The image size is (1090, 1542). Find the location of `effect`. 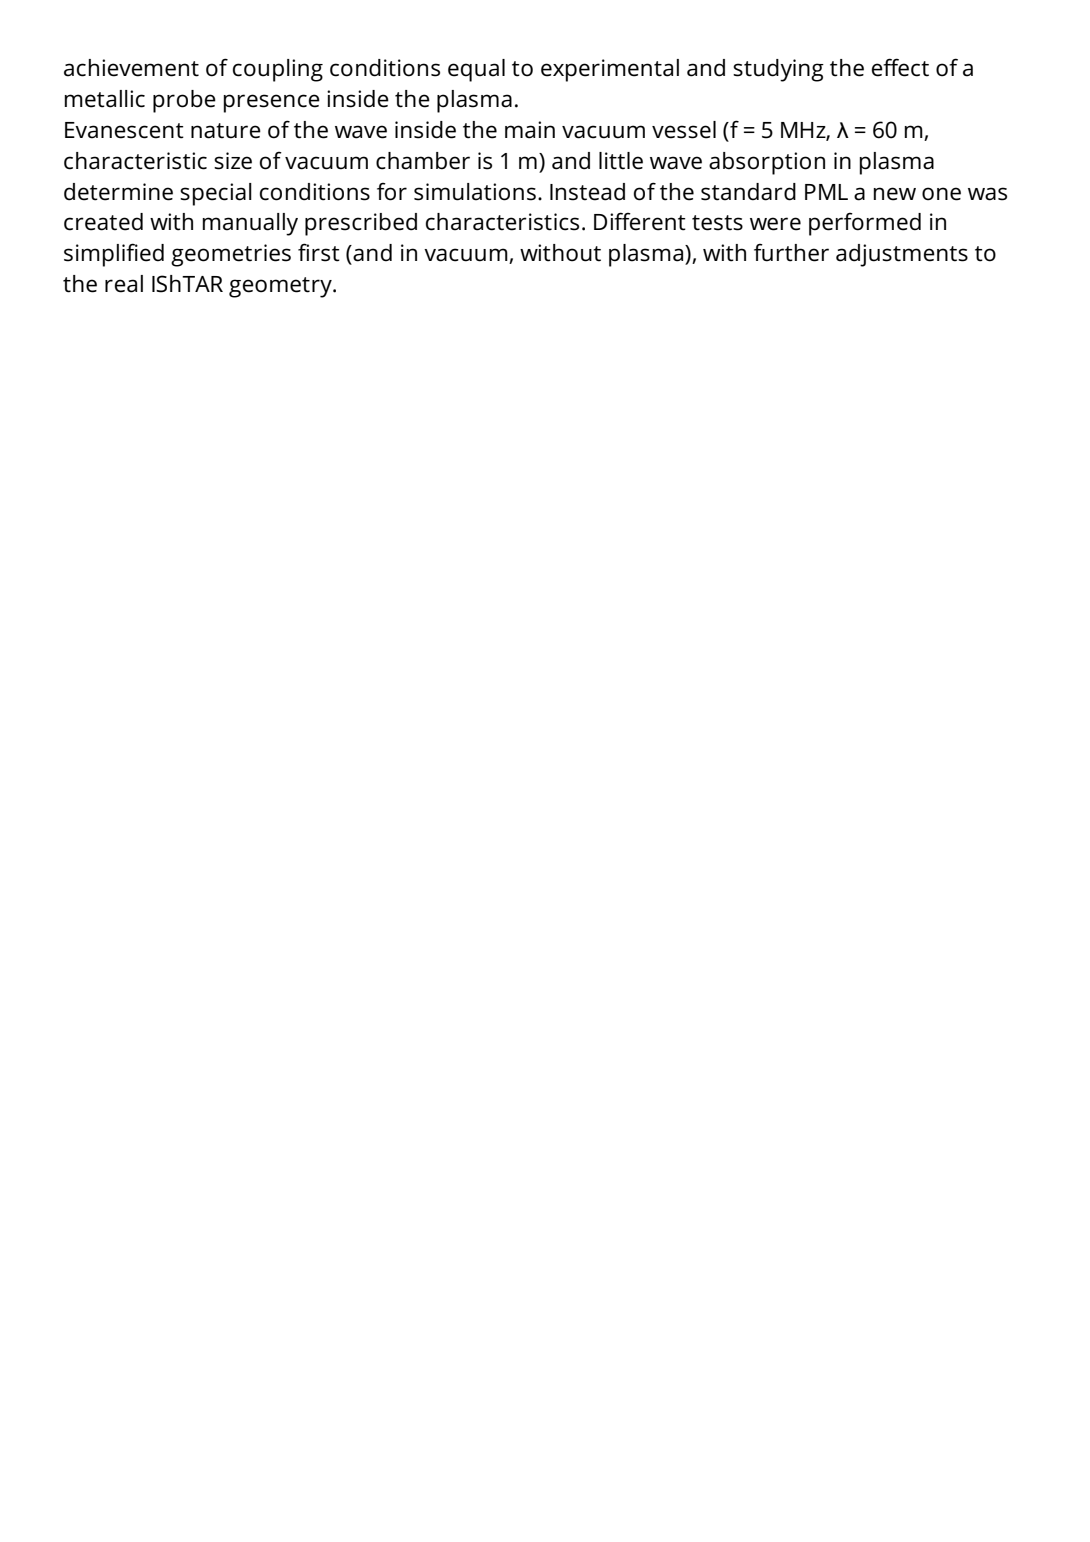

effect is located at coordinates (900, 67).
